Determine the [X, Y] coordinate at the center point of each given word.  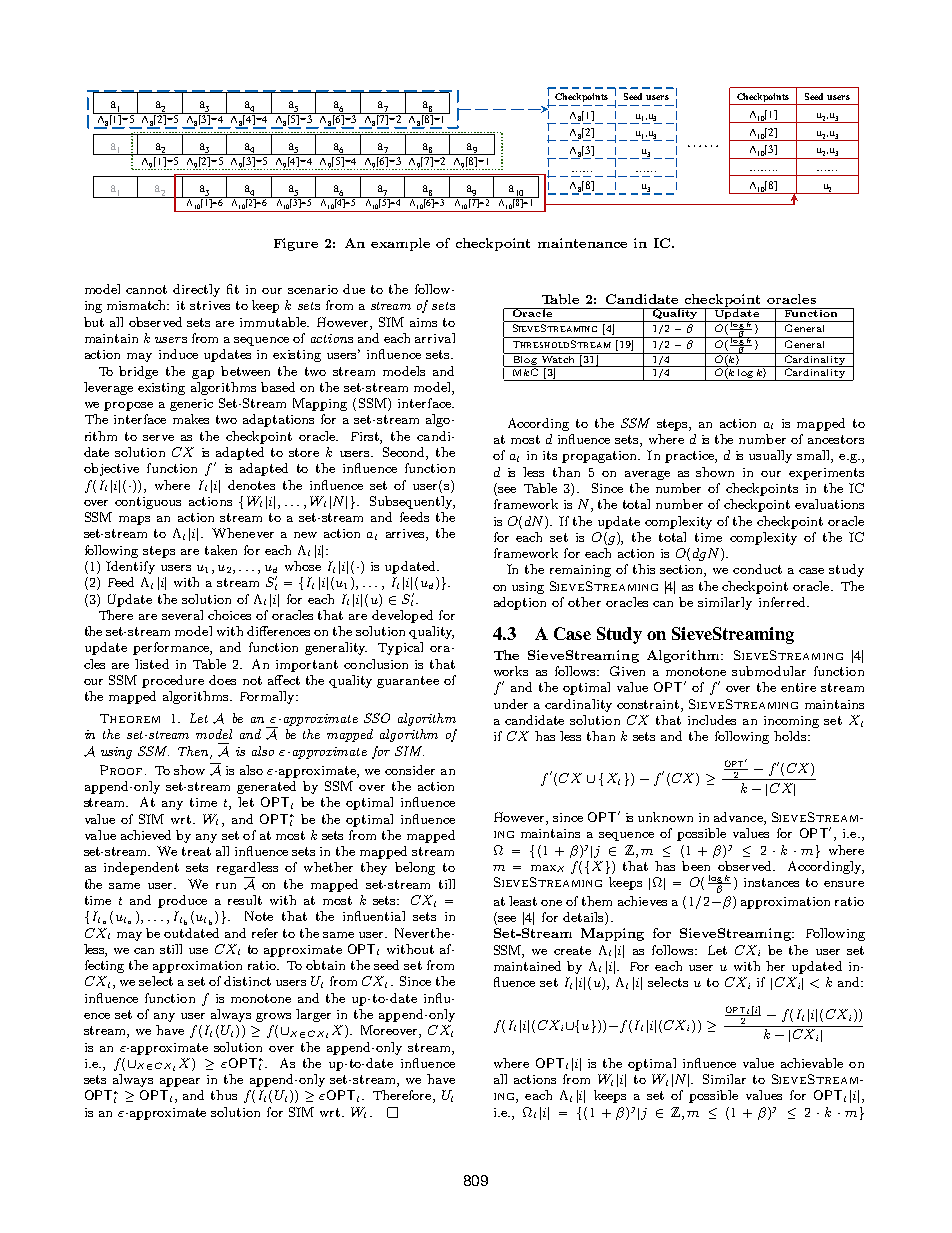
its [550, 455]
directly [196, 290]
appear [180, 1082]
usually [770, 456]
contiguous [148, 503]
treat [196, 851]
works [511, 671]
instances [771, 882]
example [400, 244]
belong [415, 868]
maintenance [582, 243]
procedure [173, 681]
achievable [812, 1063]
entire [798, 687]
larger [313, 1015]
